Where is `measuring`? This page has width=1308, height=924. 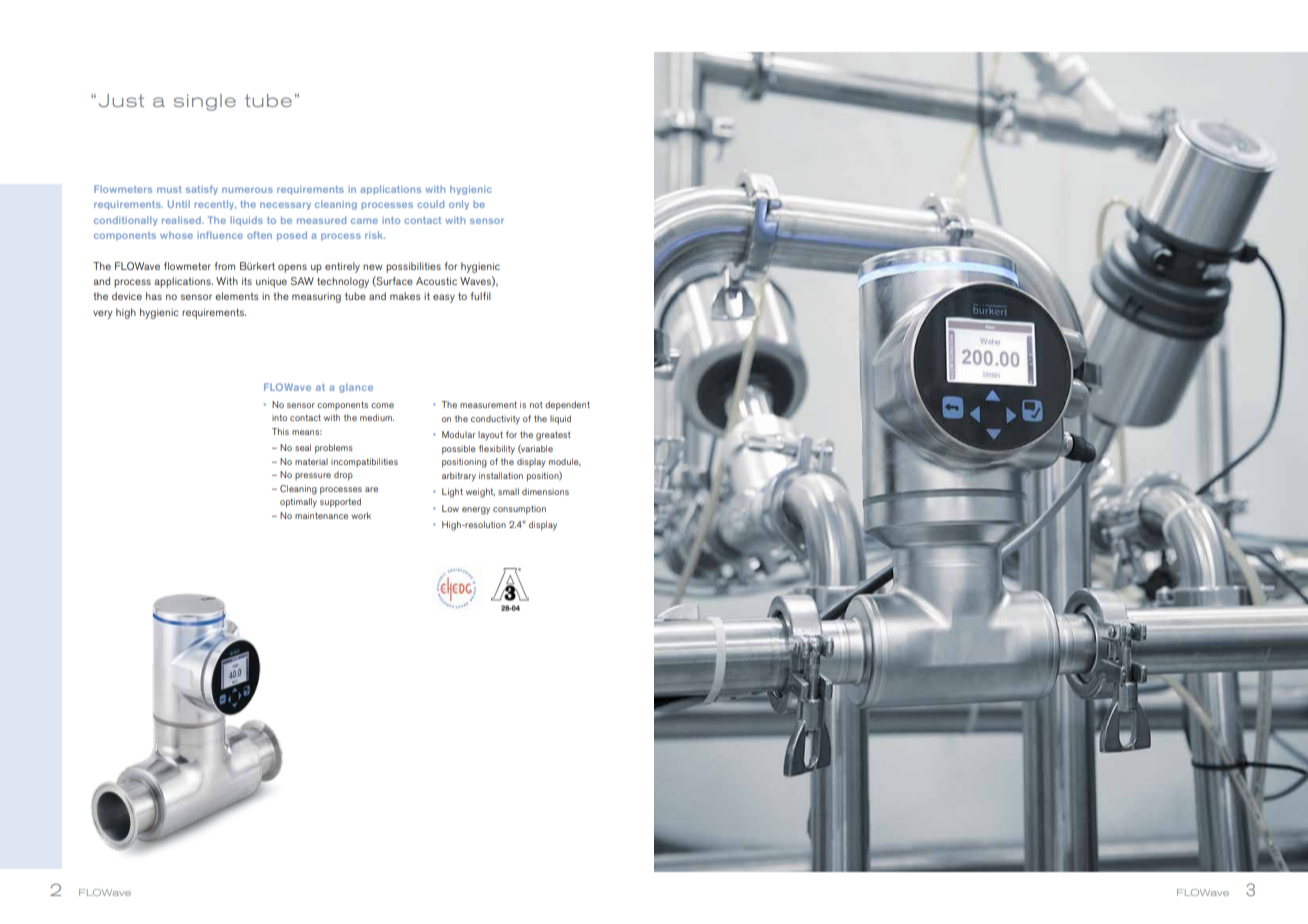
measuring is located at coordinates (316, 297).
